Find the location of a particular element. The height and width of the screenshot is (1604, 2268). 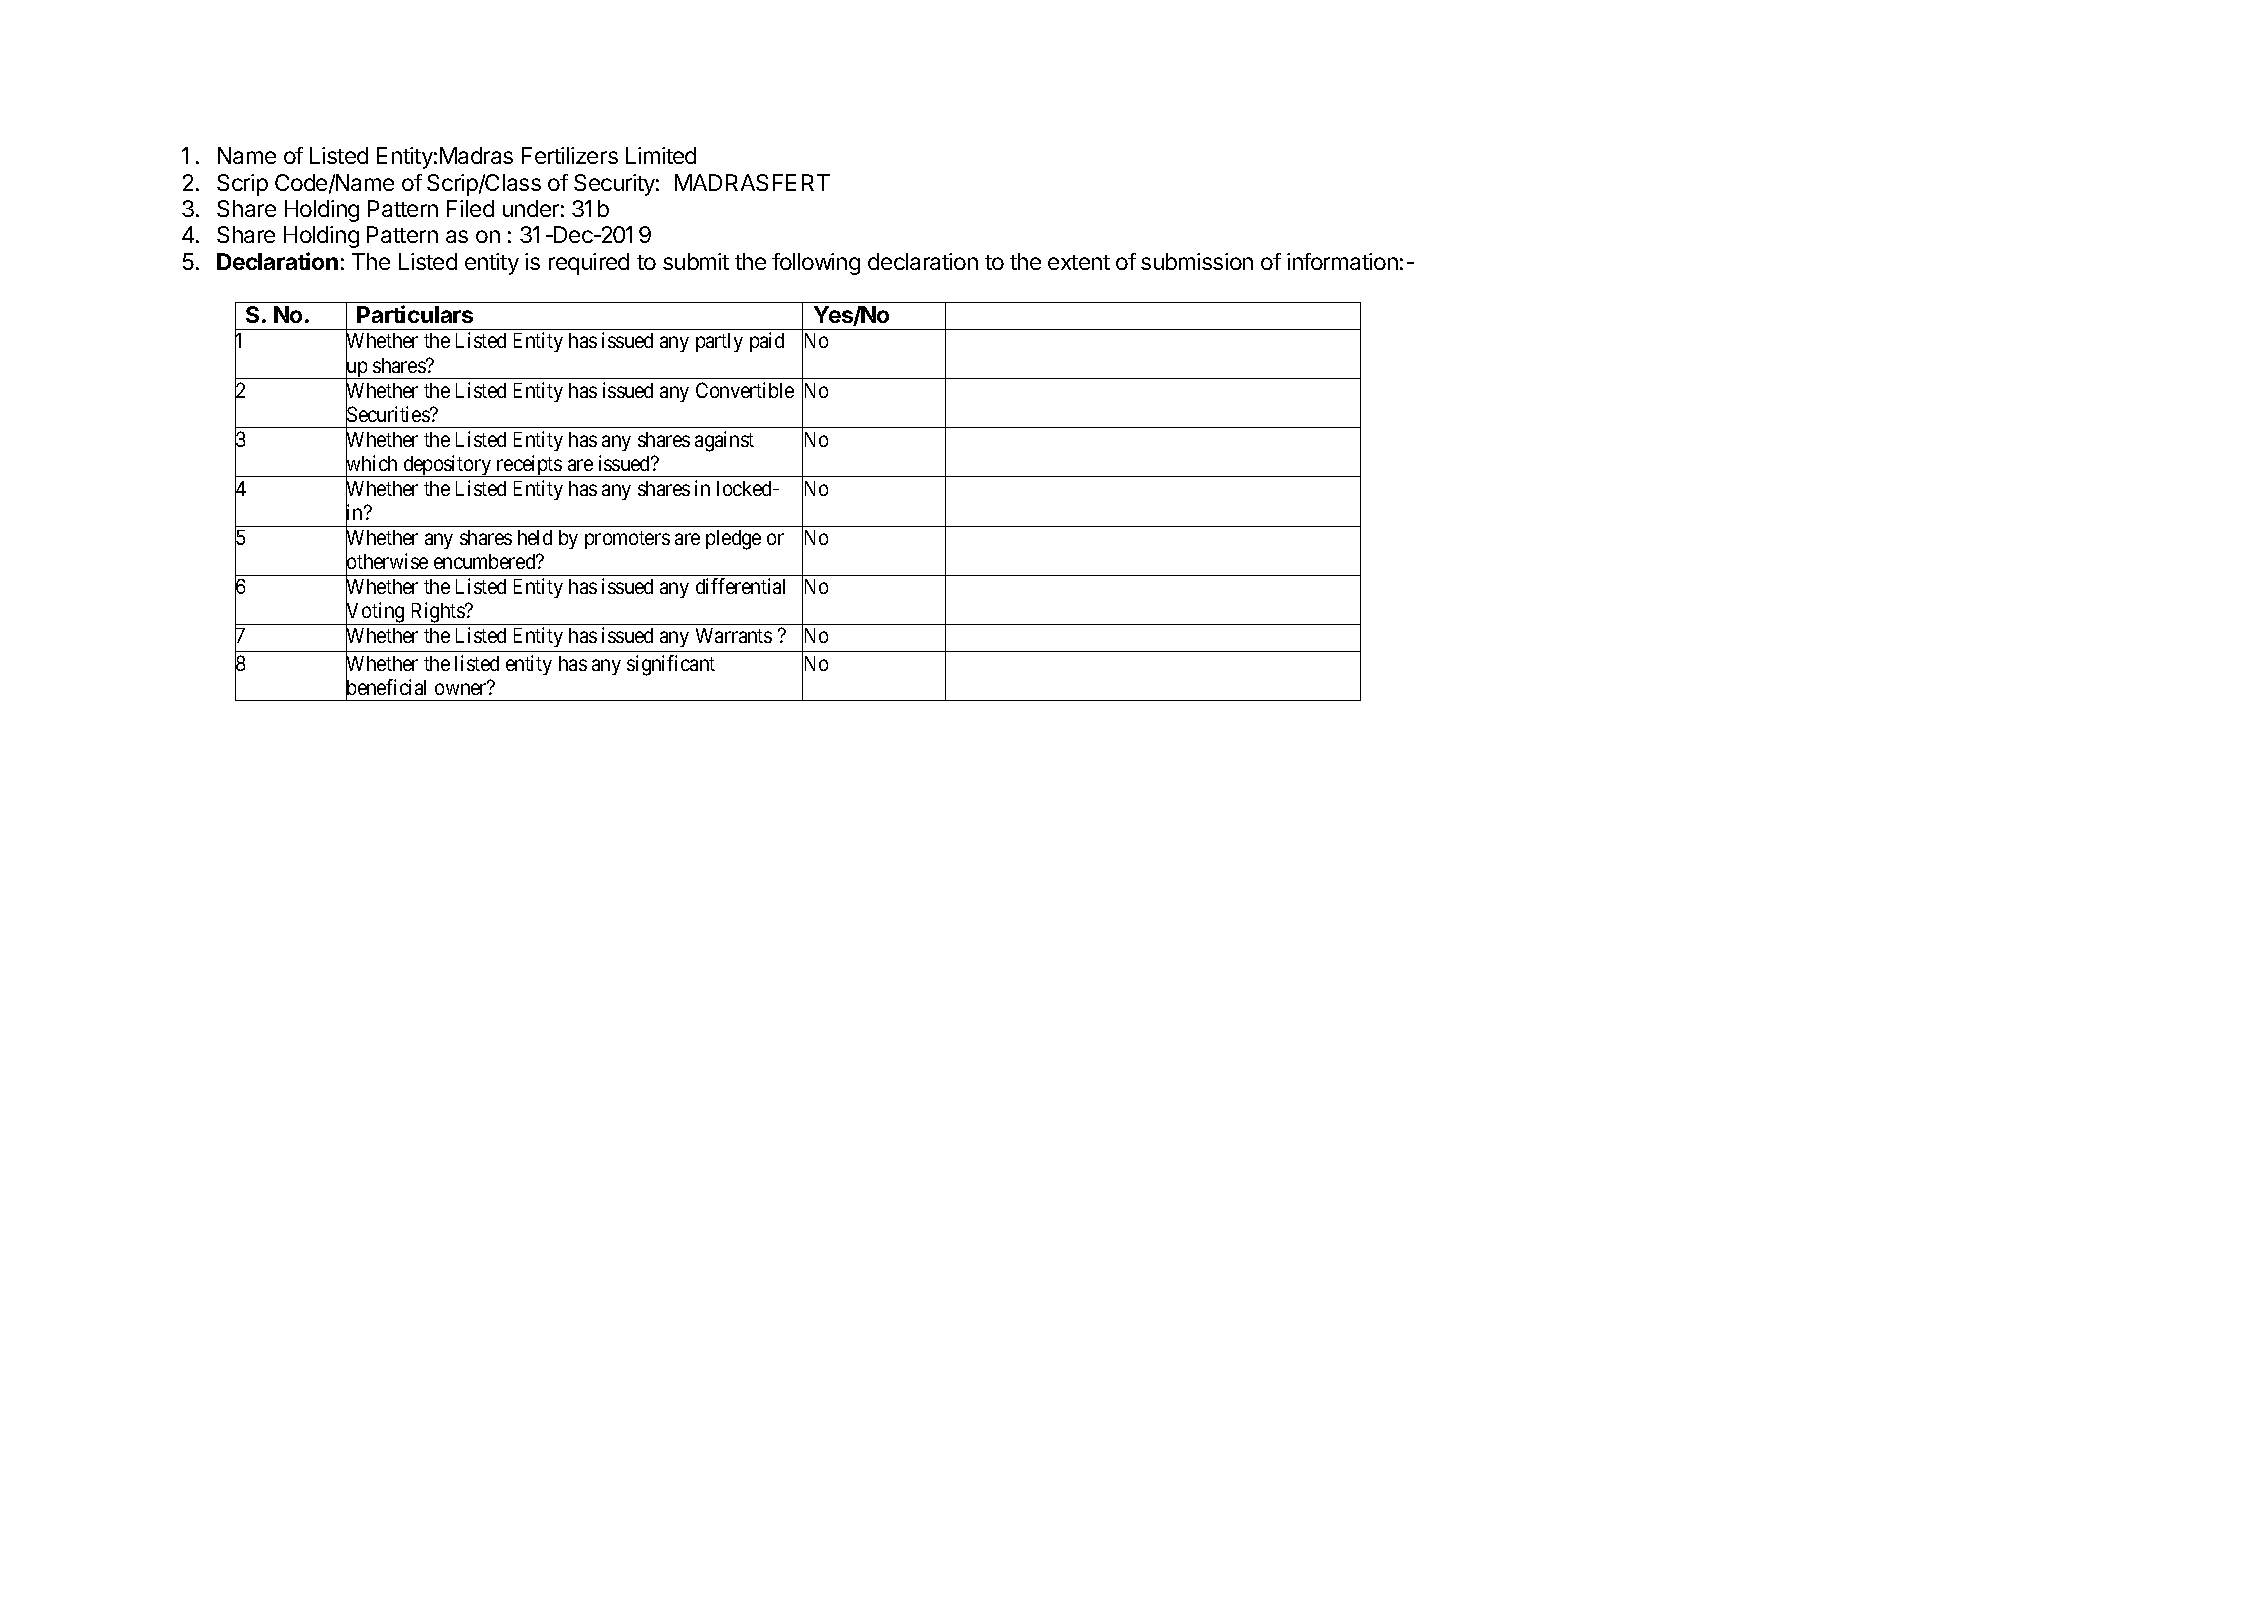

Fertilizers is located at coordinates (570, 155).
